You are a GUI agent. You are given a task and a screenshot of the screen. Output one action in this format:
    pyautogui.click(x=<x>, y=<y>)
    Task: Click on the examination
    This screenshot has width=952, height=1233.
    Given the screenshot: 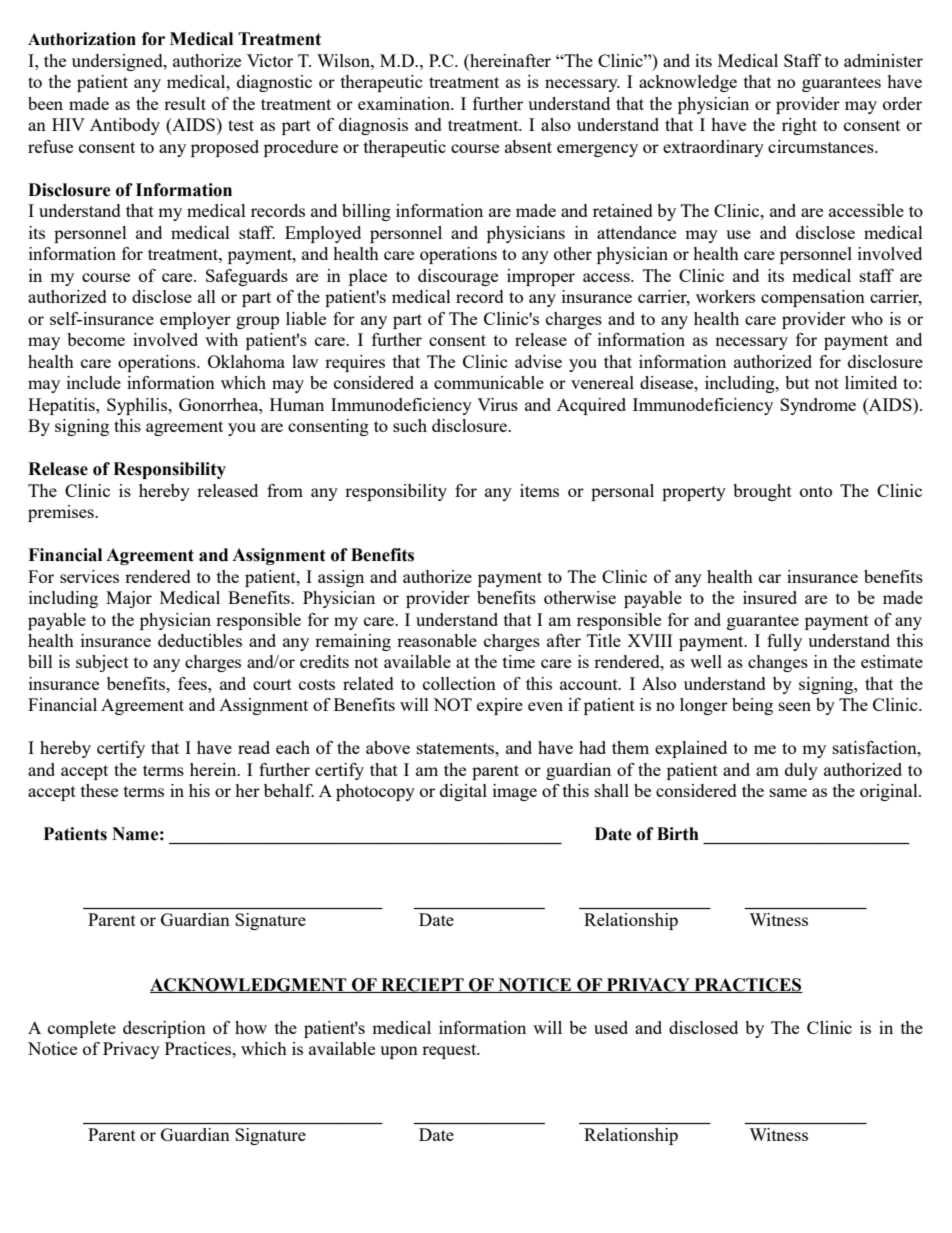 What is the action you would take?
    pyautogui.click(x=405, y=103)
